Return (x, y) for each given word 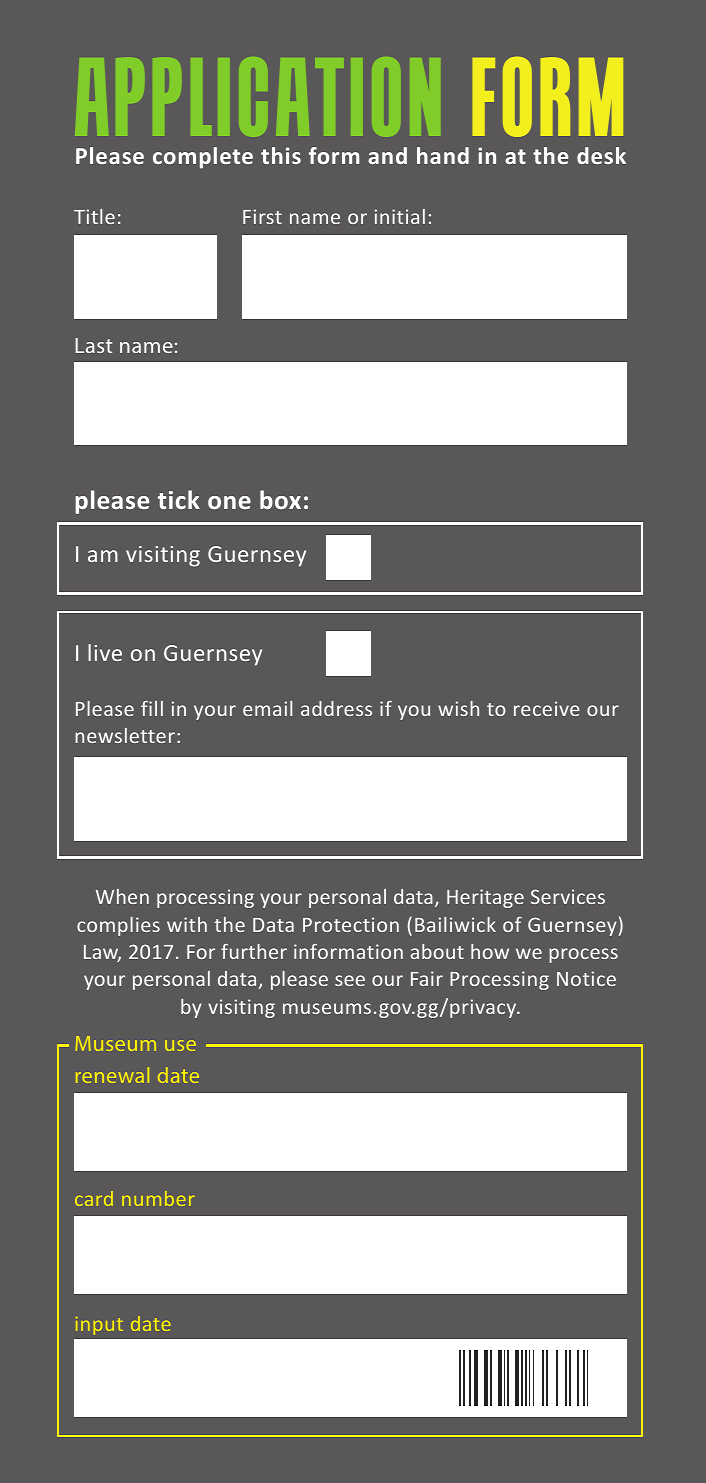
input (99, 1326)
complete (203, 158)
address (336, 708)
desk (601, 155)
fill (152, 708)
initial (400, 216)
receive (546, 708)
